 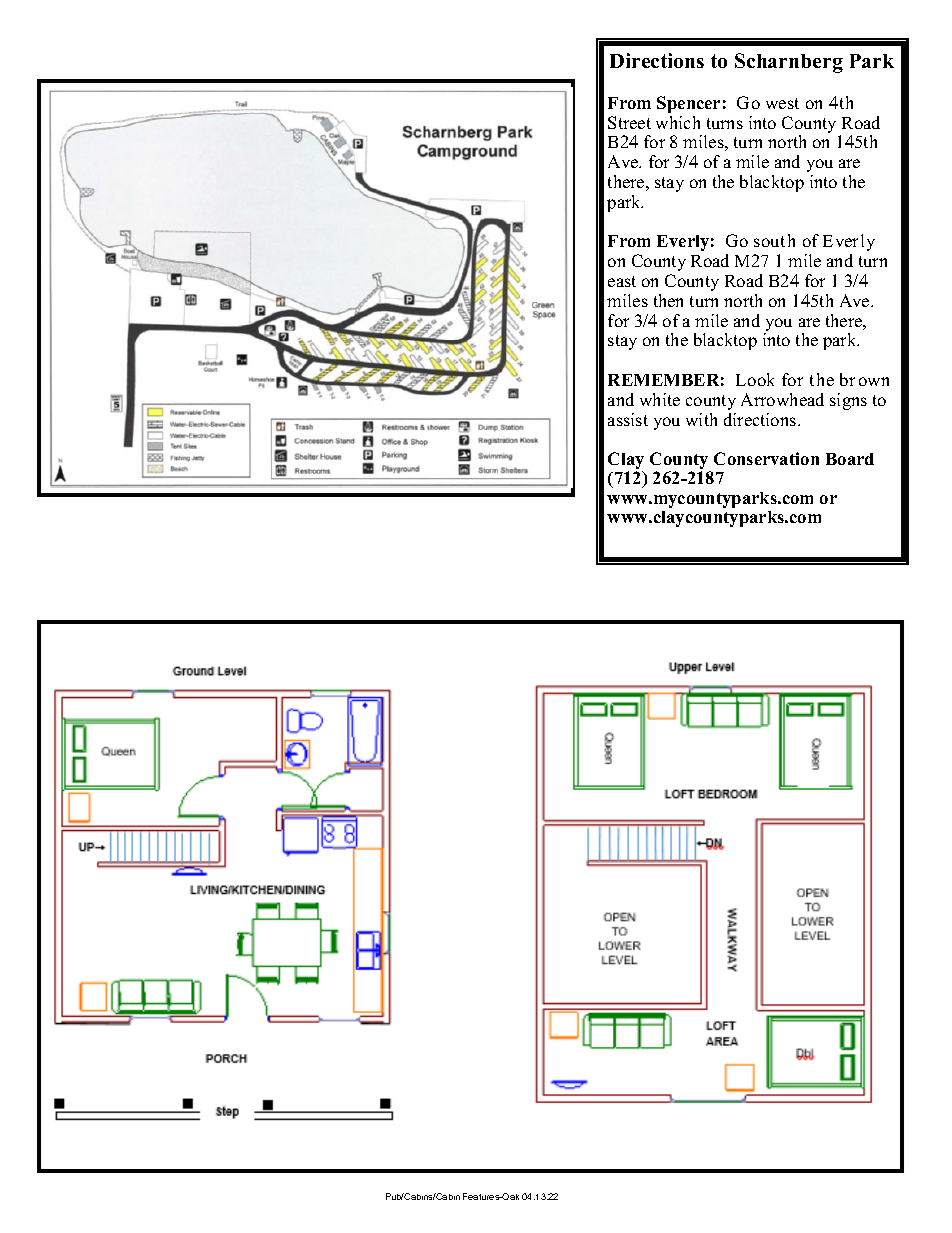 What do you see at coordinates (668, 300) in the screenshot?
I see `then` at bounding box center [668, 300].
